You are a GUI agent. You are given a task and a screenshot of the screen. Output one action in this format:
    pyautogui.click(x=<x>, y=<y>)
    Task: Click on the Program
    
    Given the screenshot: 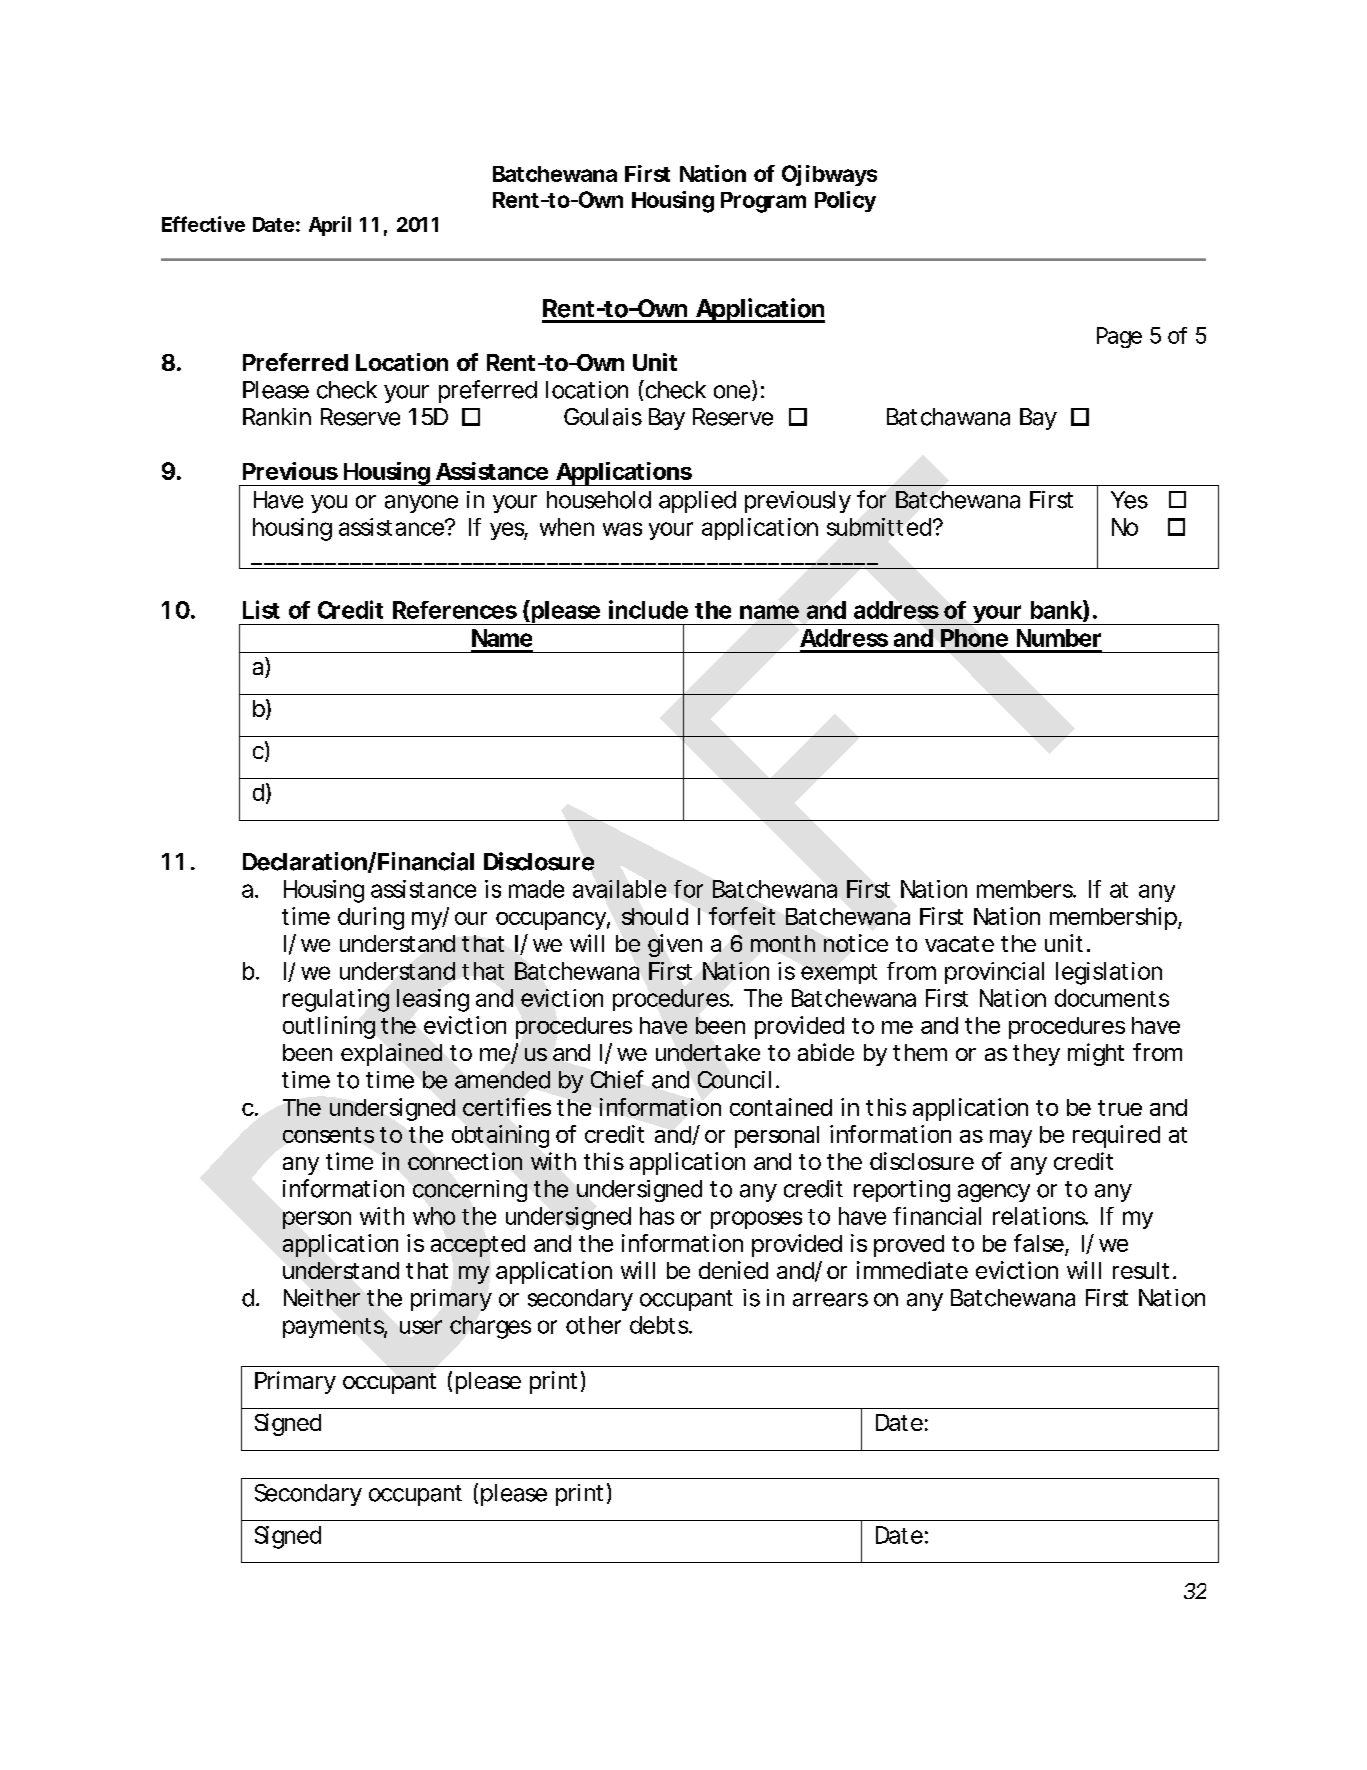 What is the action you would take?
    pyautogui.click(x=763, y=202)
